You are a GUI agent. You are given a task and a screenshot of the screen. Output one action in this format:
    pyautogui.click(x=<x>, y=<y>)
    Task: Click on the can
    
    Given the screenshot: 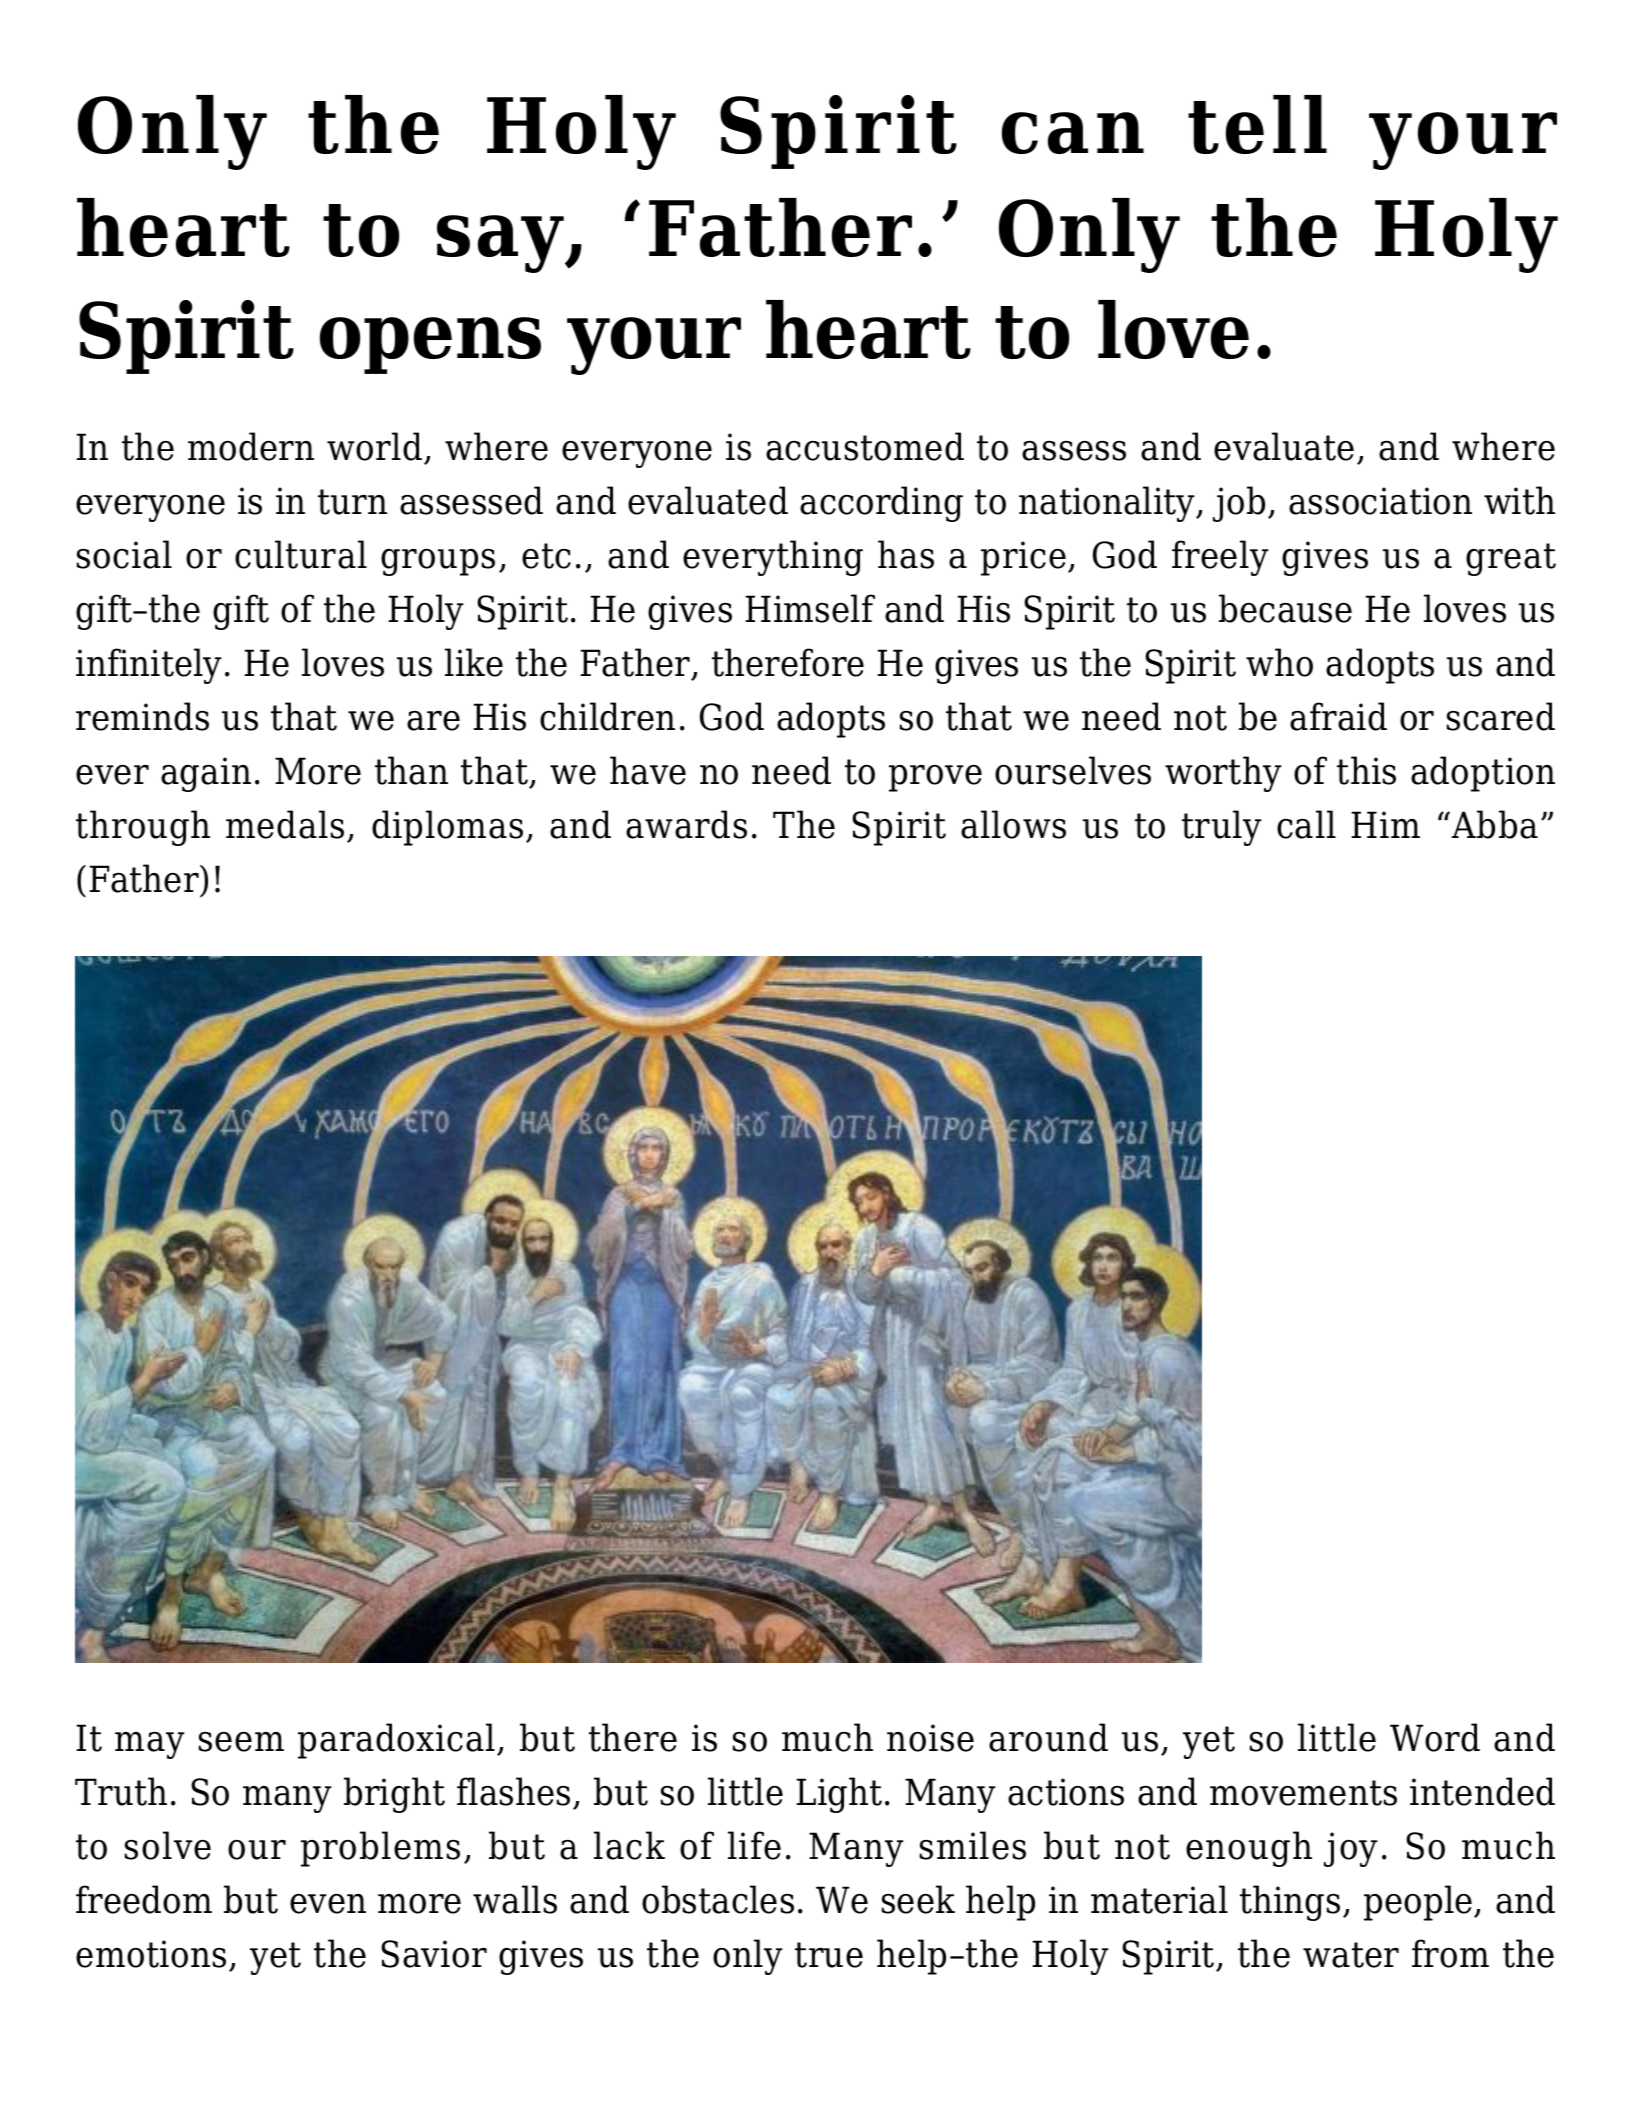 What is the action you would take?
    pyautogui.click(x=1073, y=133)
